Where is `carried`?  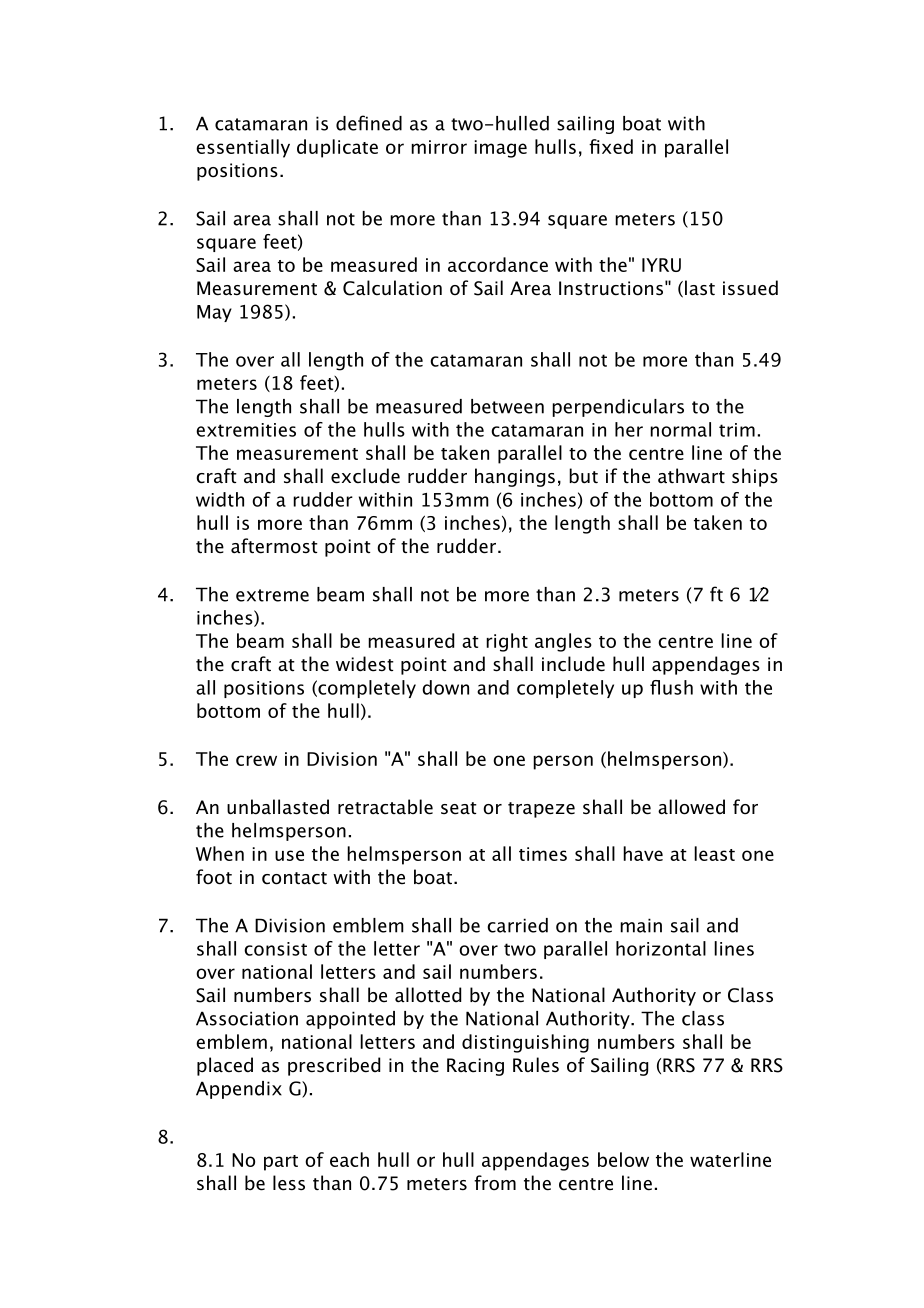
carried is located at coordinates (517, 925).
